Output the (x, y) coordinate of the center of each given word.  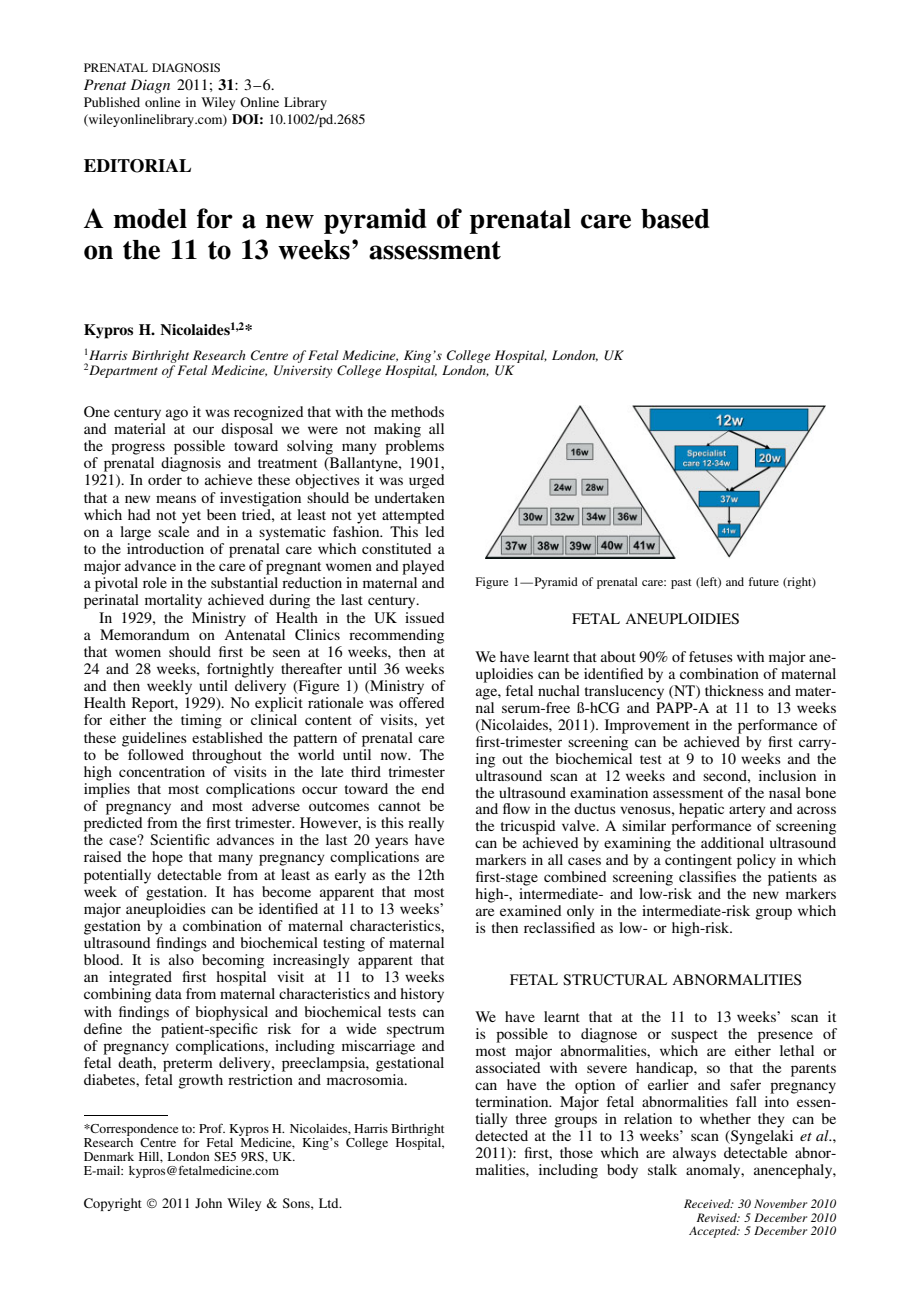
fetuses (711, 656)
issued (425, 617)
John (208, 1203)
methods (417, 411)
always (694, 1154)
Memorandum (145, 634)
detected (501, 1135)
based (675, 219)
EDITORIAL (137, 166)
